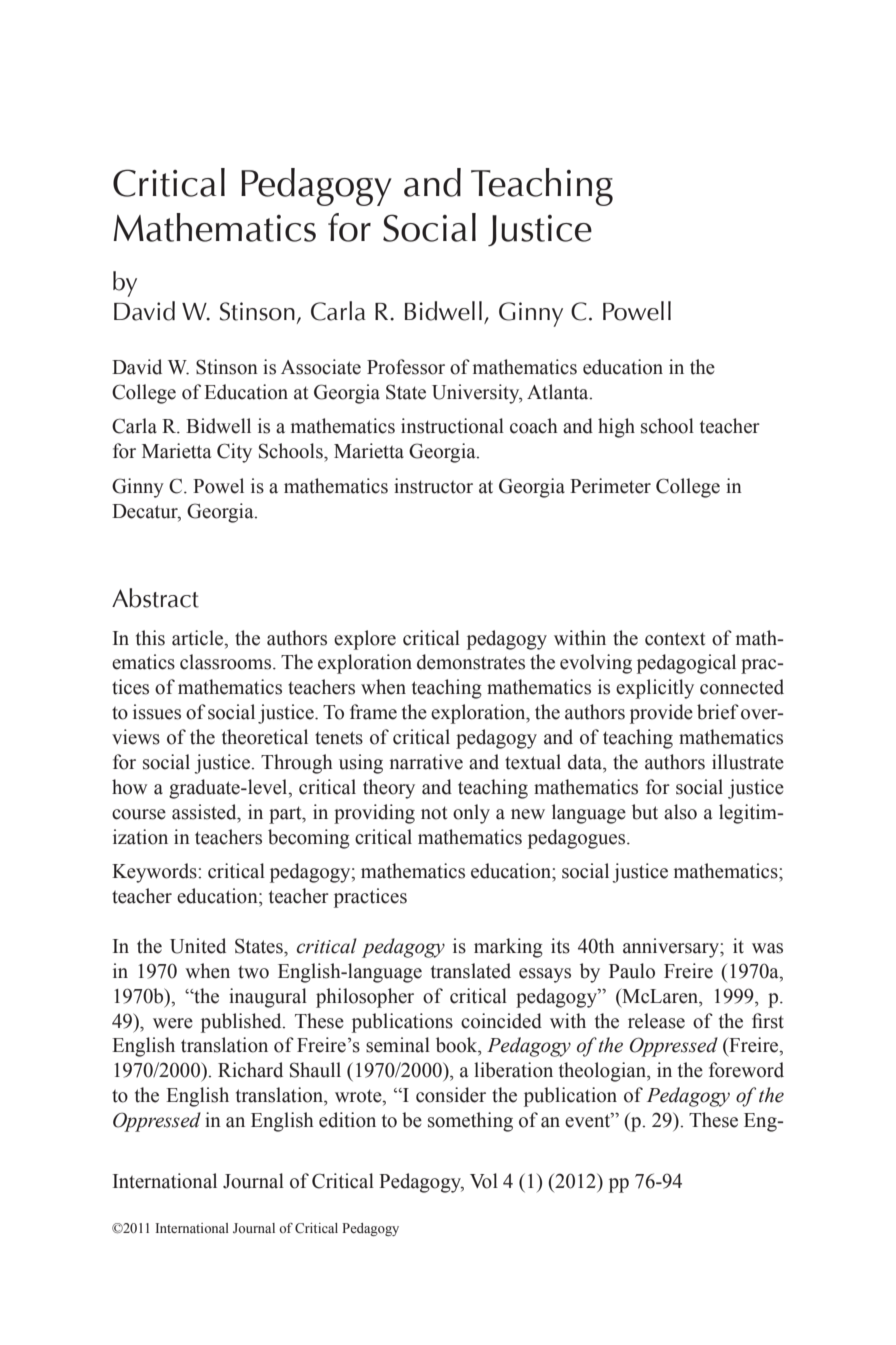 This document has width=896, height=1345. Describe the element at coordinates (471, 662) in the document. I see `demonstrates` at that location.
